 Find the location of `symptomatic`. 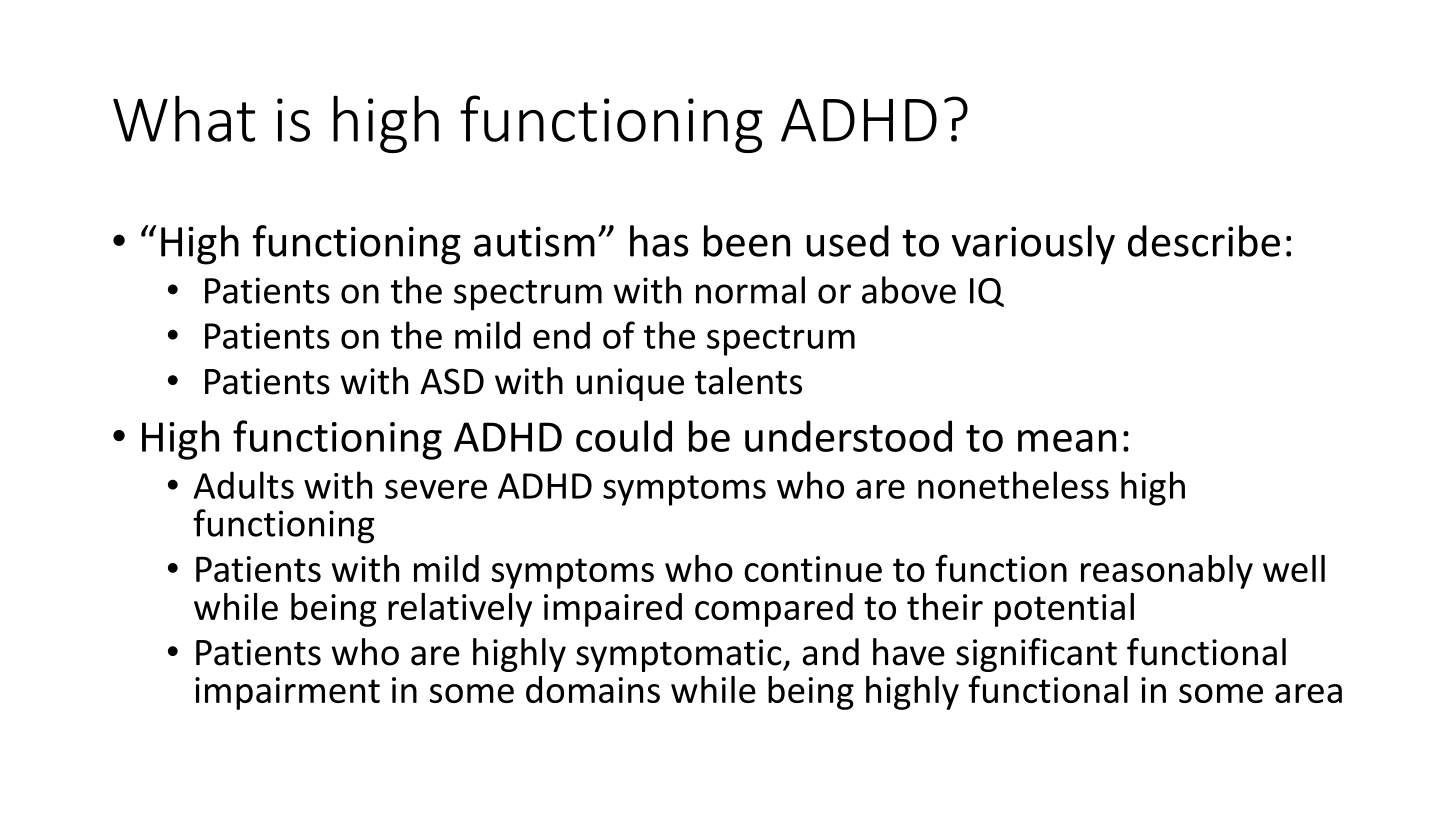

symptomatic is located at coordinates (680, 655).
